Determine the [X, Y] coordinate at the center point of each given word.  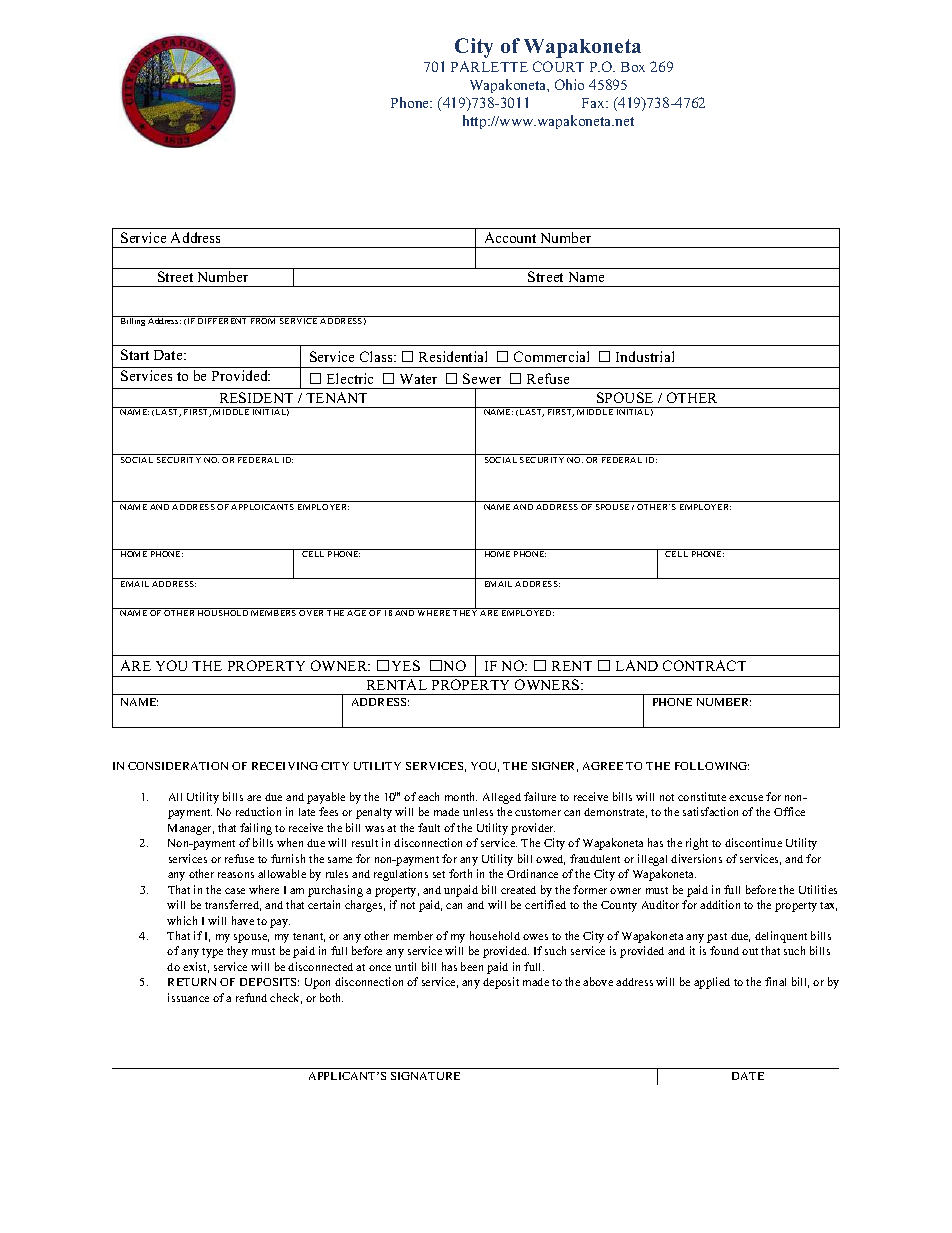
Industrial [645, 356]
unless [478, 812]
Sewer [482, 378]
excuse [746, 798]
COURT [558, 66]
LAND [637, 665]
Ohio [569, 84]
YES [406, 665]
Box [633, 67]
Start [135, 354]
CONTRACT [704, 665]
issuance [188, 997]
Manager [191, 829]
